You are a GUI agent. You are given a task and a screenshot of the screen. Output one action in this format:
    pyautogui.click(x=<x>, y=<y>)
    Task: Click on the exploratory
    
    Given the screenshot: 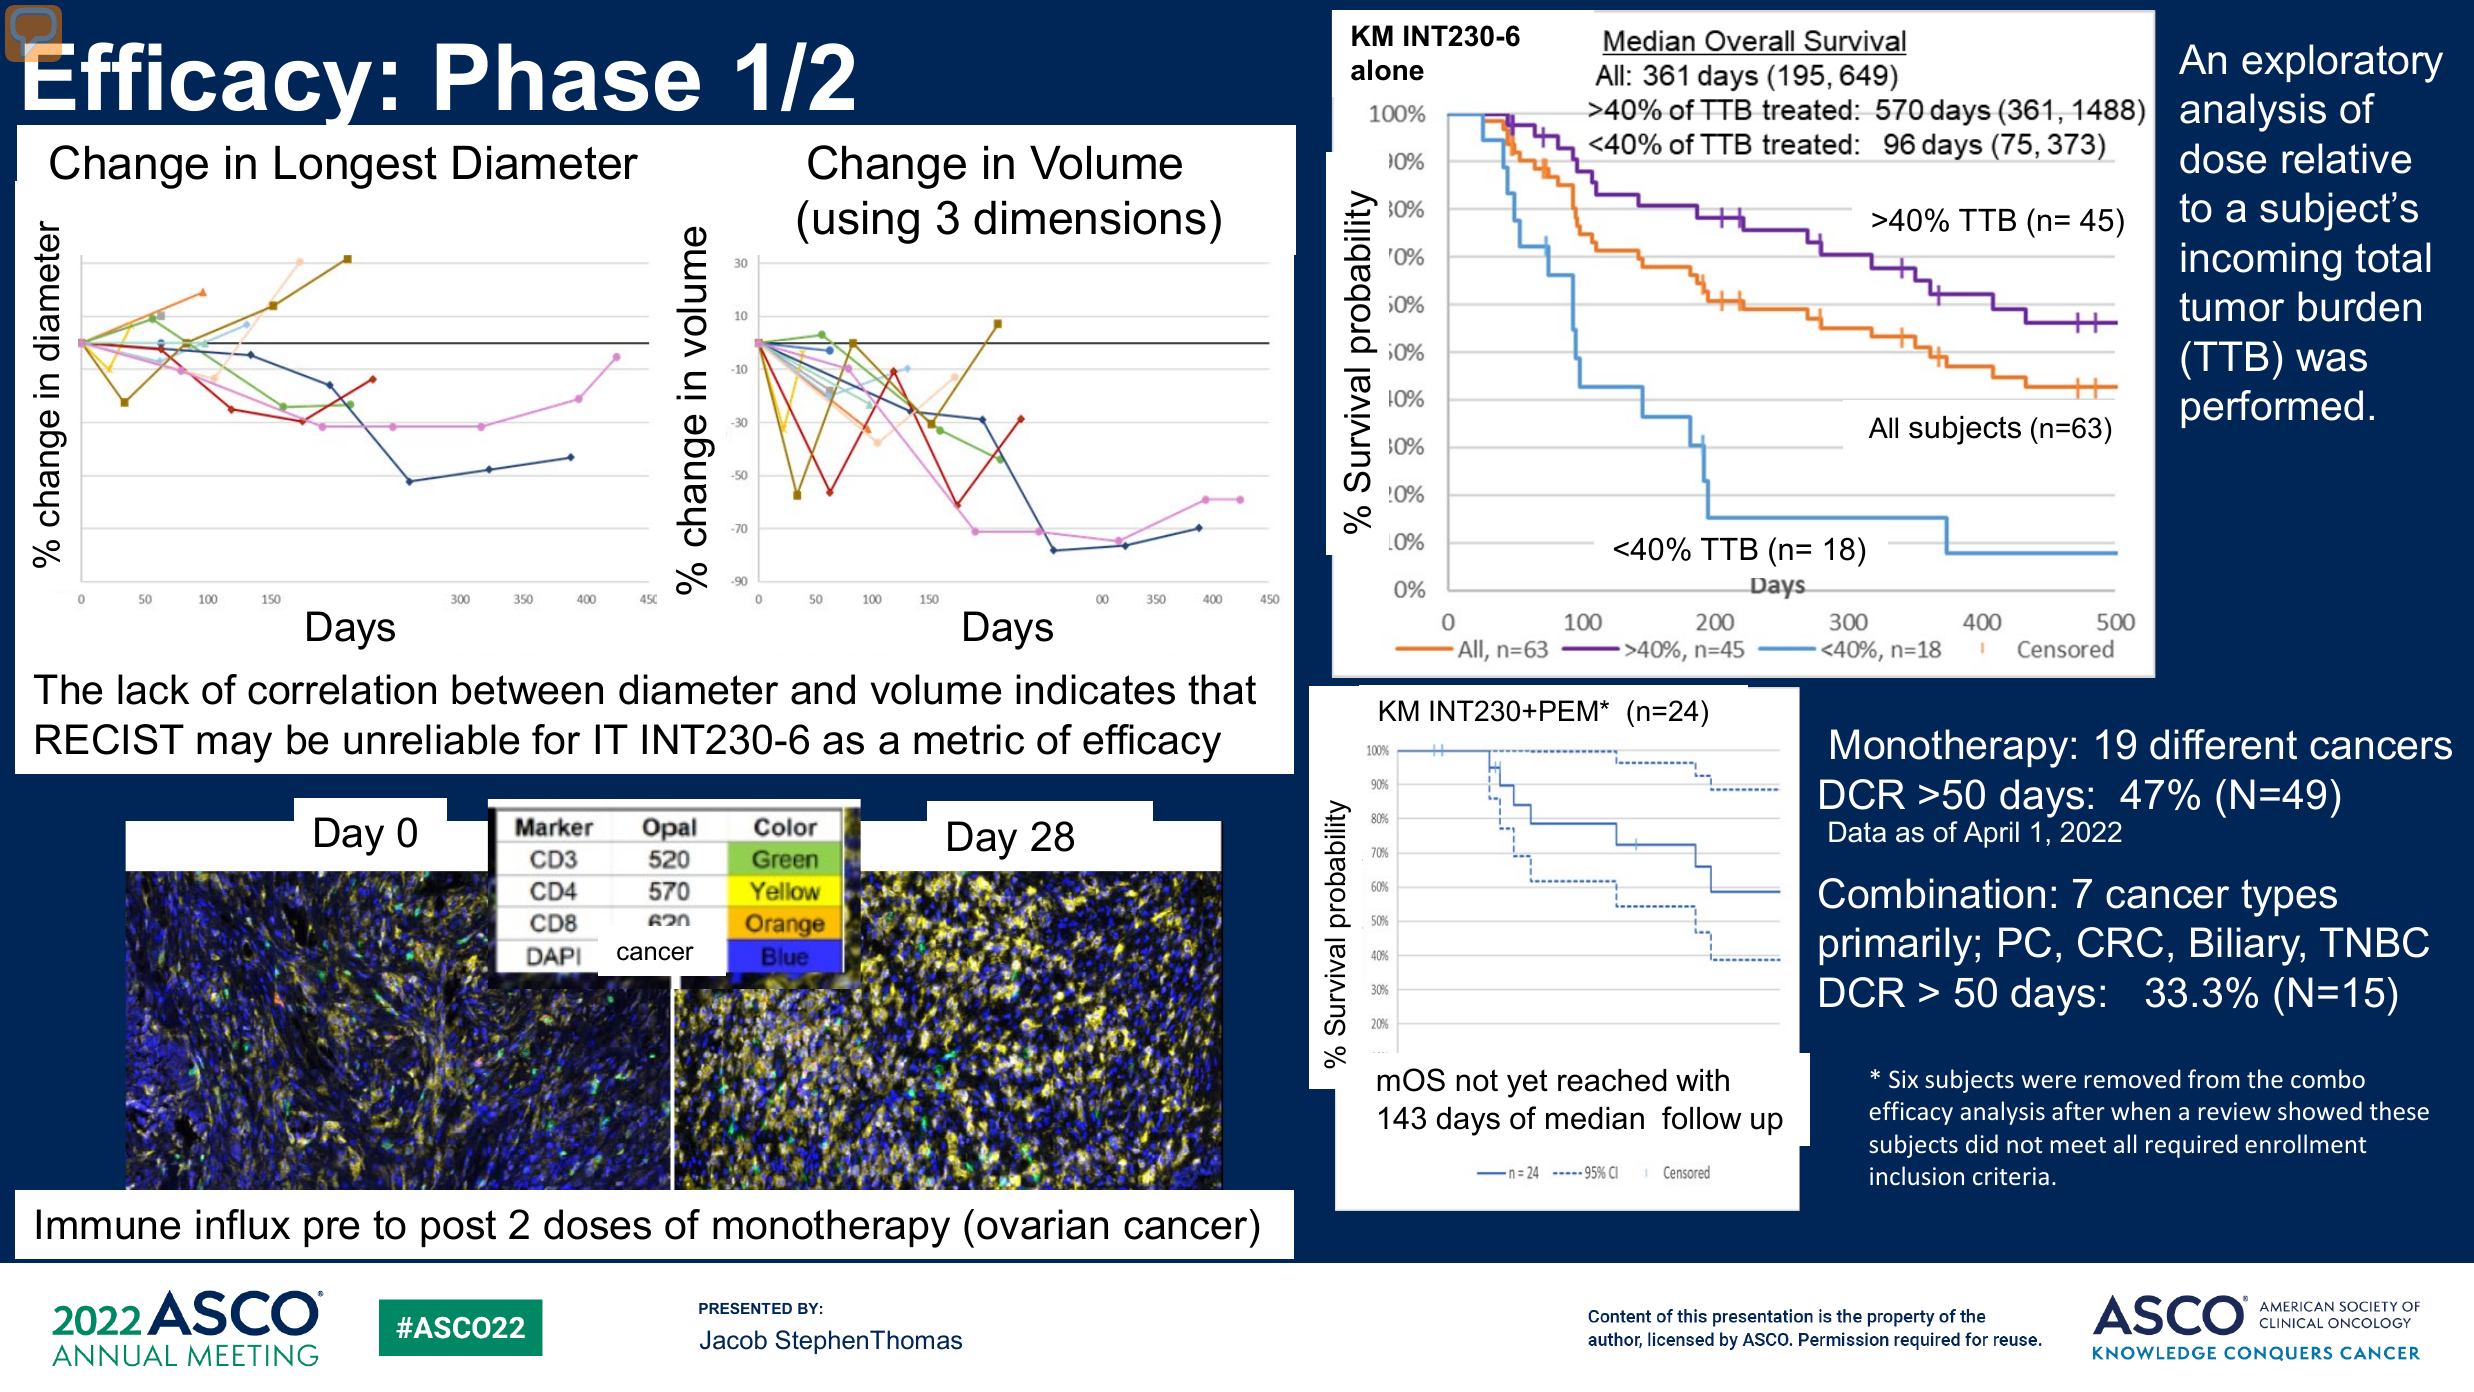 What is the action you would take?
    pyautogui.click(x=2342, y=63)
